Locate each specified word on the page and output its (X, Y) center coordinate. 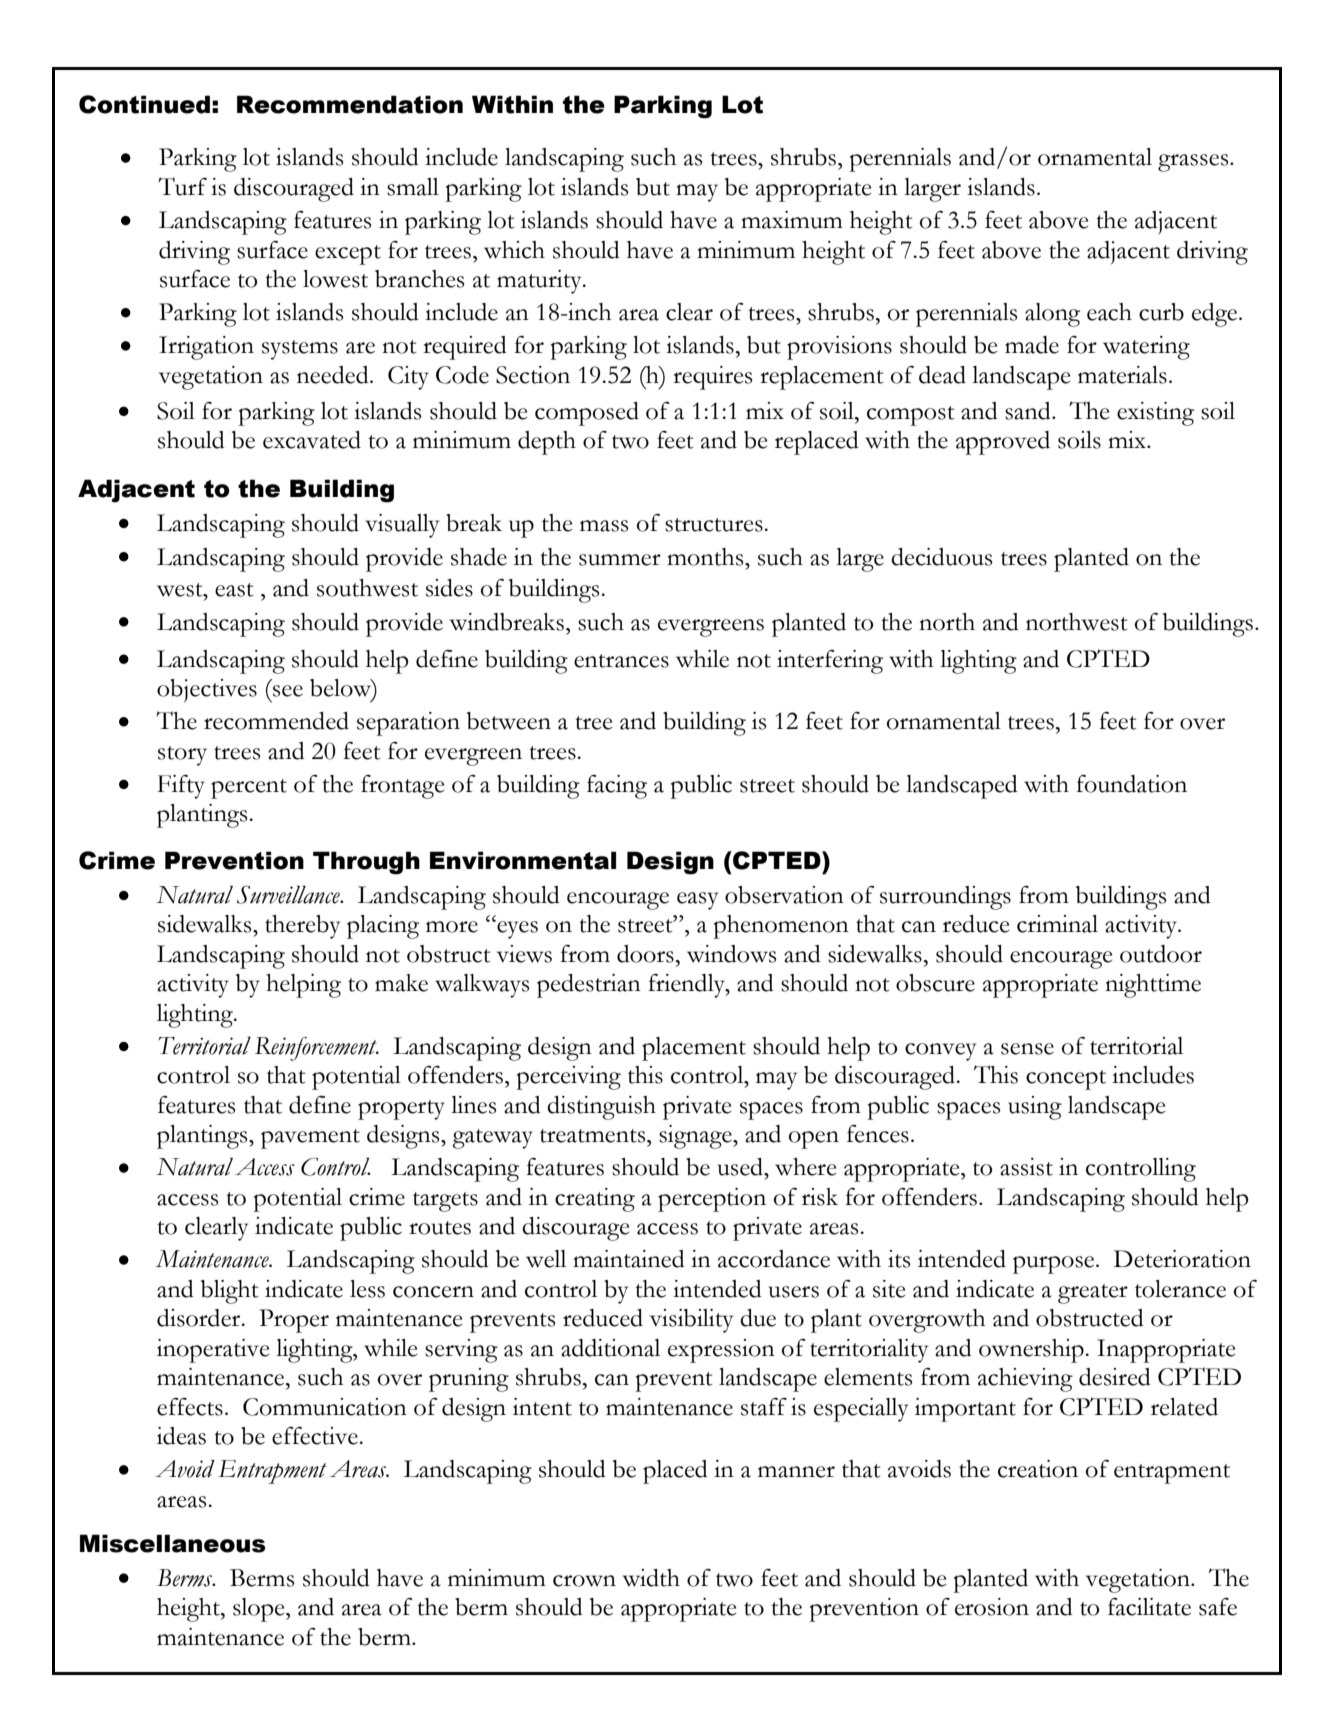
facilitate (1149, 1607)
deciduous (941, 557)
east (234, 590)
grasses (1194, 163)
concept (1066, 1080)
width (651, 1578)
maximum (792, 220)
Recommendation (350, 104)
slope (260, 1610)
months (706, 557)
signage (696, 1137)
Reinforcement (317, 1049)
